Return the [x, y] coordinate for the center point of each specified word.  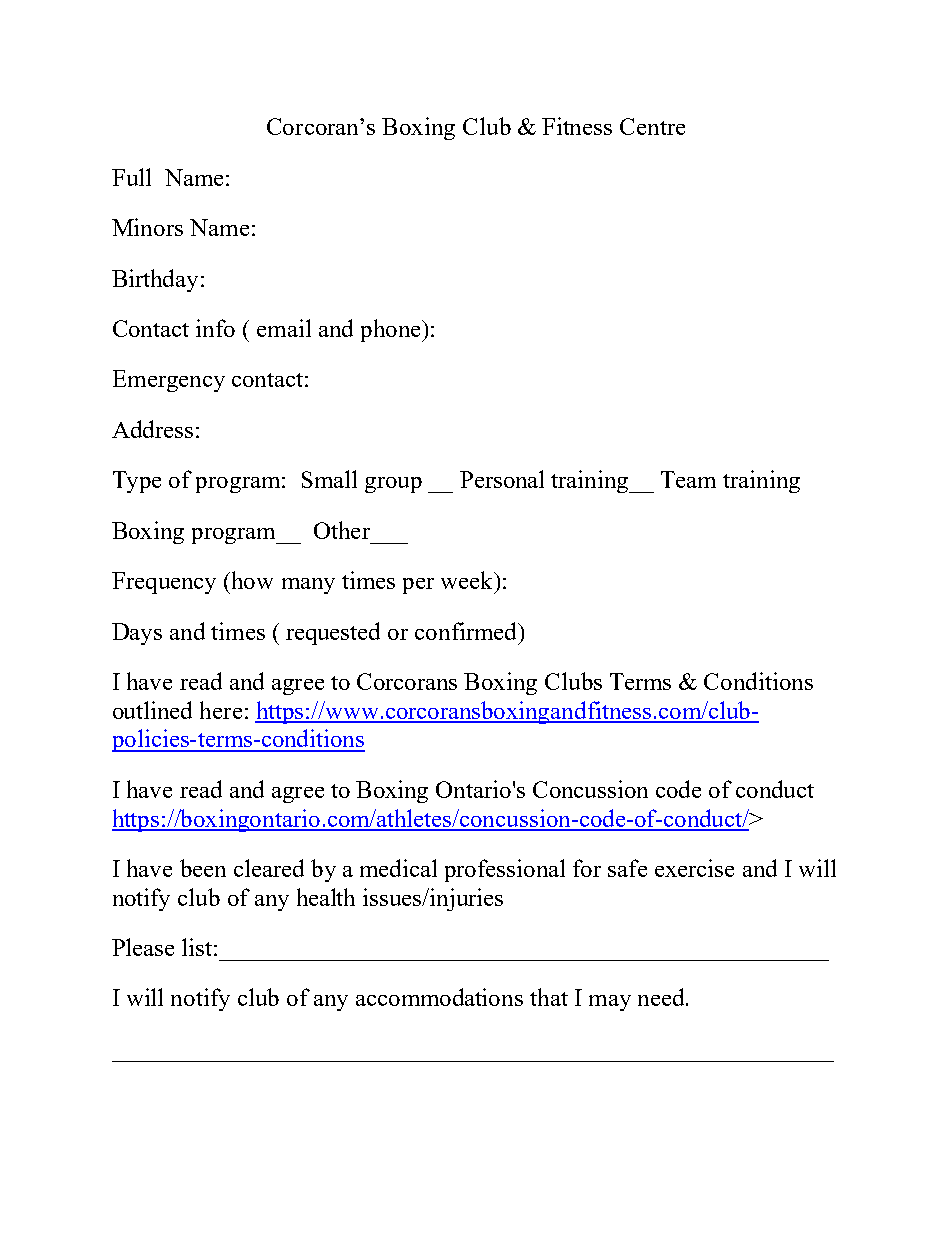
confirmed [467, 631]
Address [152, 429]
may [610, 1003]
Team [688, 479]
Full [131, 177]
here [221, 710]
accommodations [439, 997]
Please [143, 947]
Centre [652, 126]
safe [627, 868]
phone [392, 330]
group [393, 485]
